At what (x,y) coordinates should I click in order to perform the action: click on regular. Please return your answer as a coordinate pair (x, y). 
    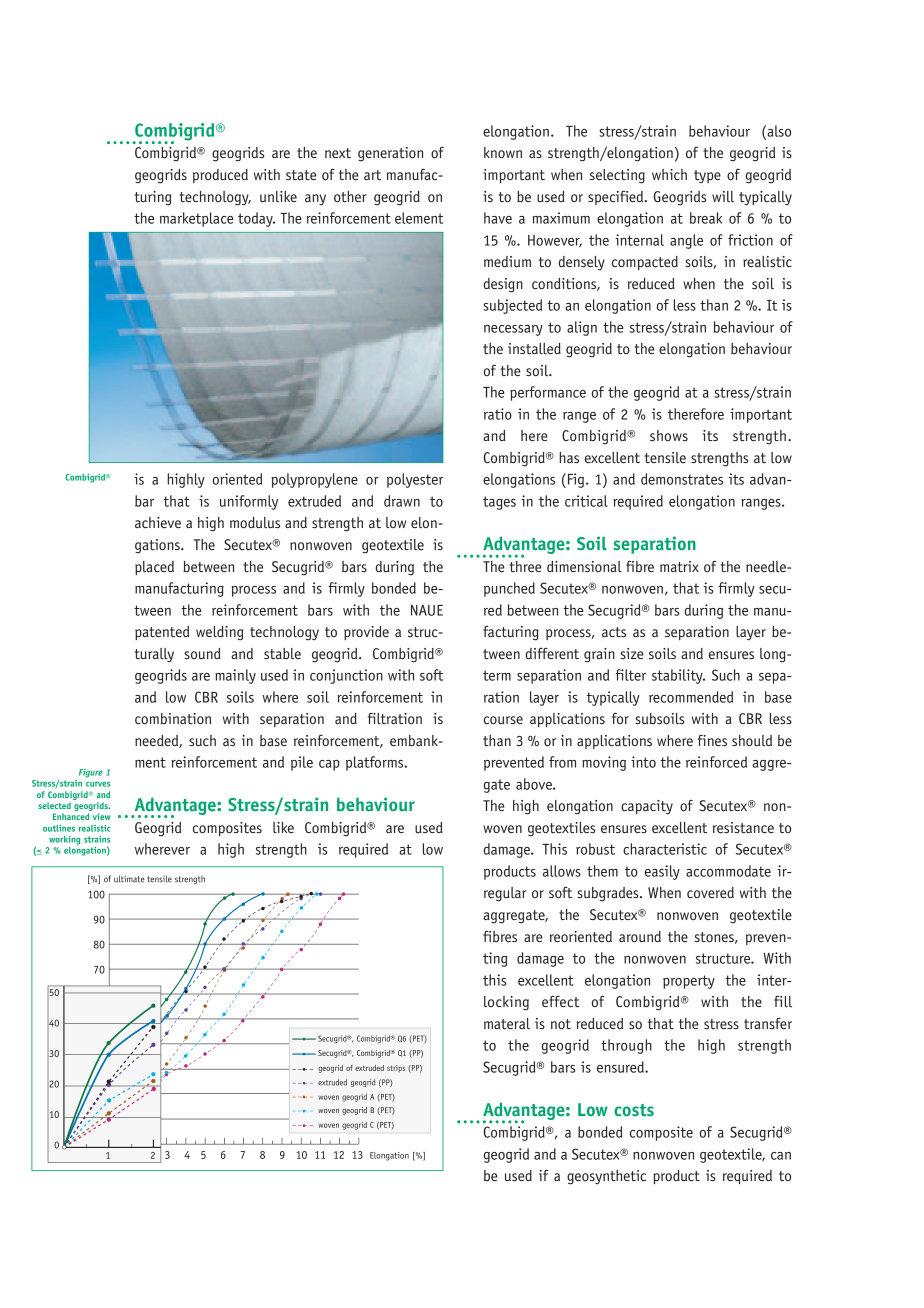
    Looking at the image, I should click on (505, 894).
